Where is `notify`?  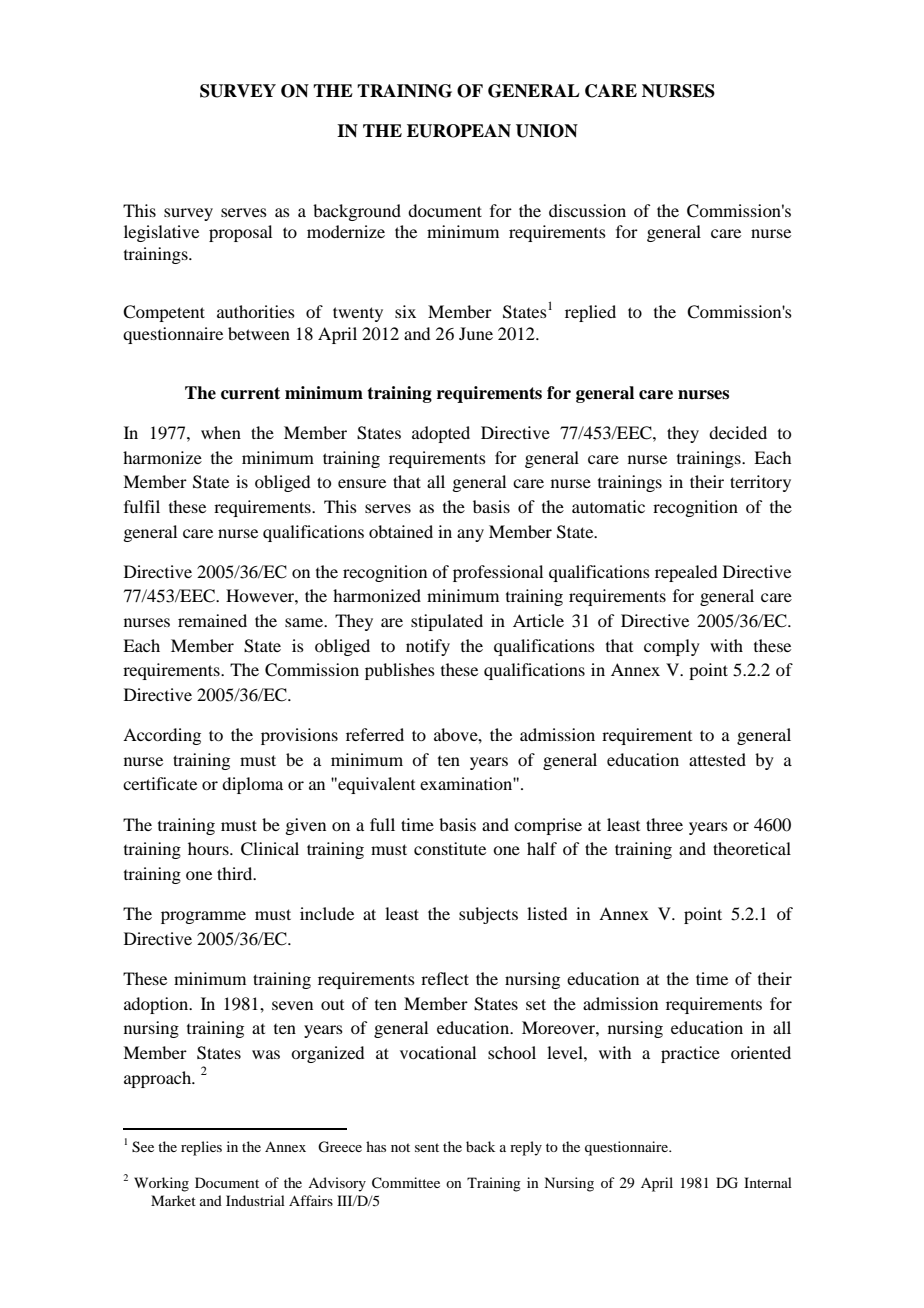 notify is located at coordinates (428, 647).
